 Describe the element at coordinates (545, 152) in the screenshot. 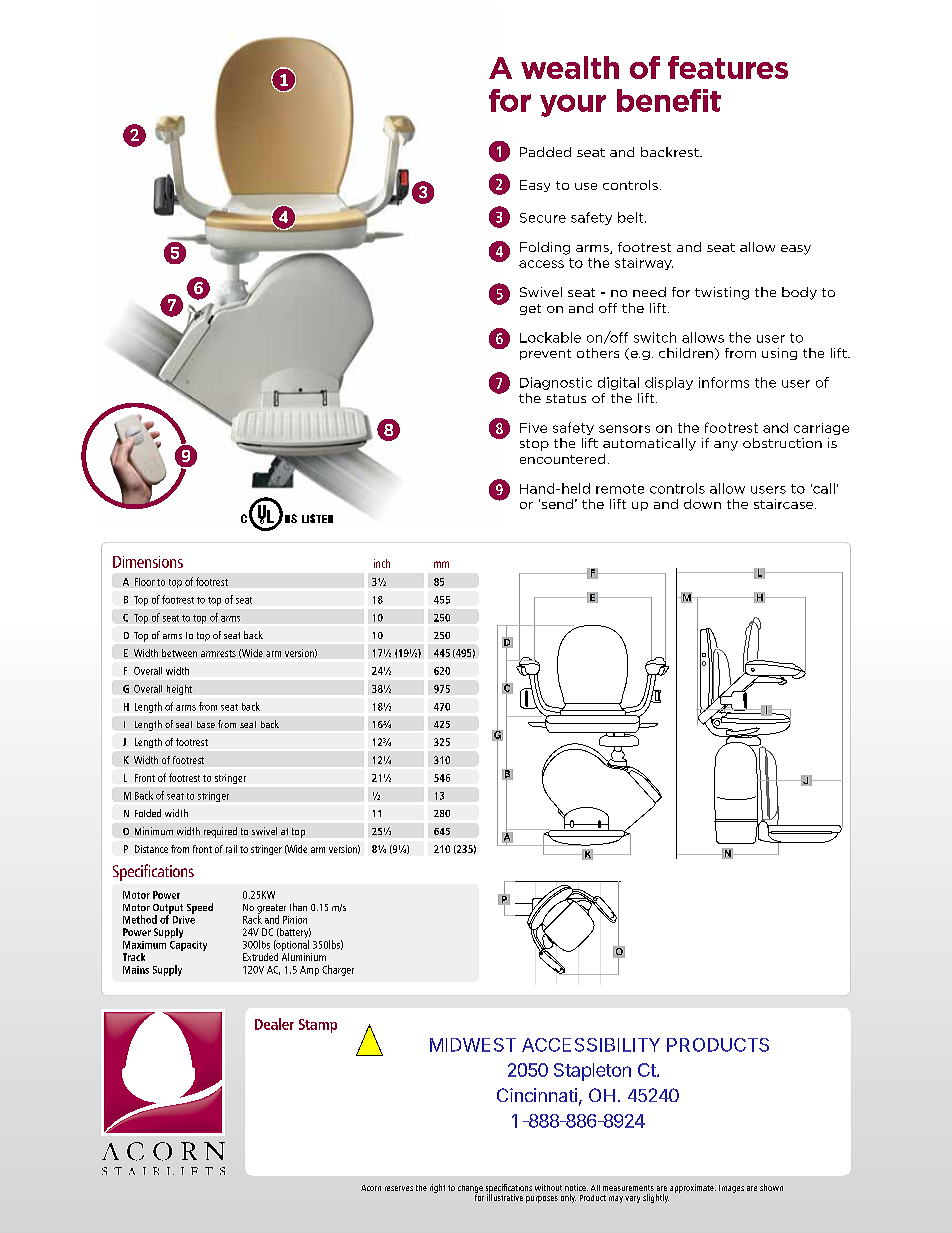

I see `Padded` at that location.
